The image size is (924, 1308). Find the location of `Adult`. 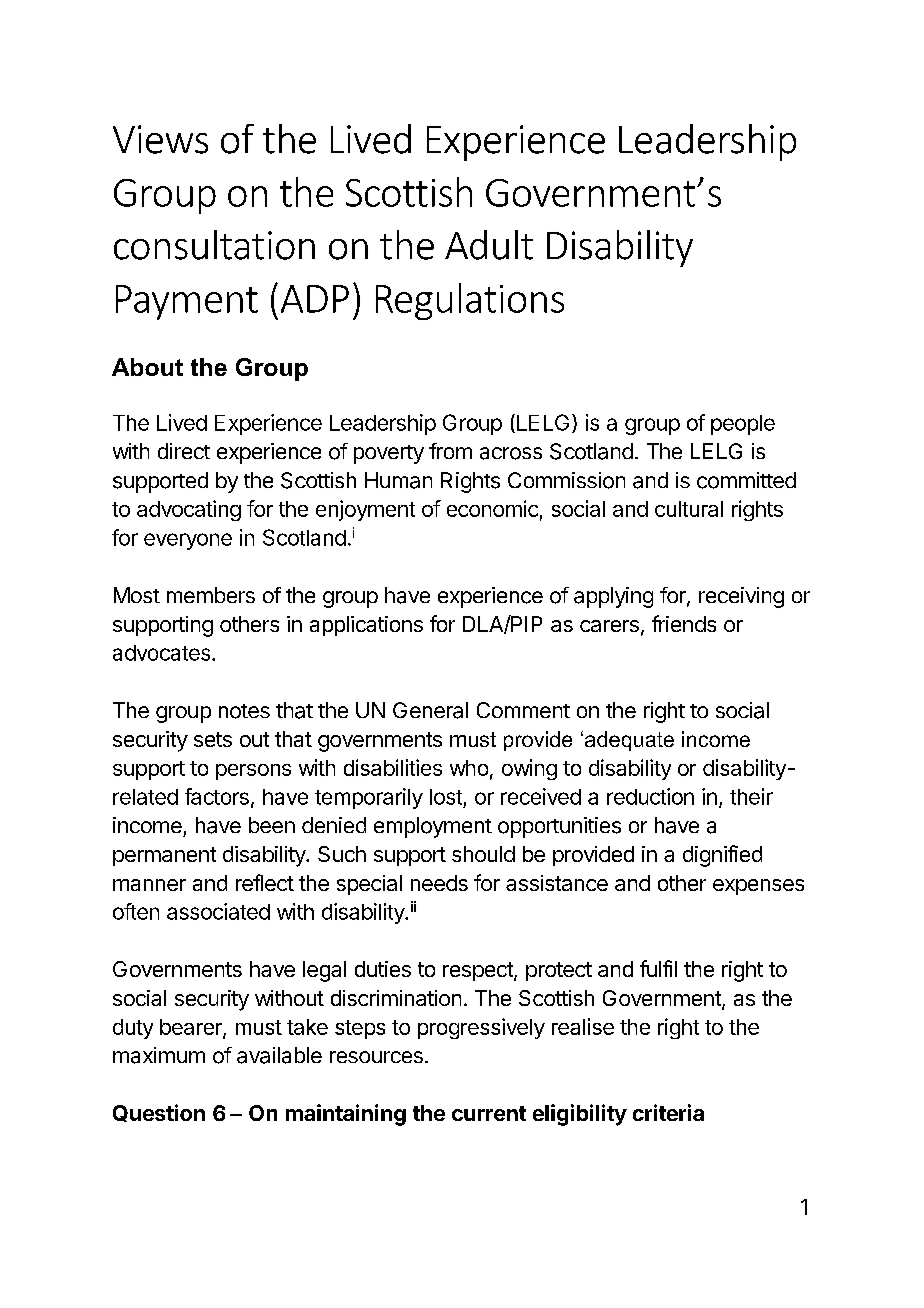

Adult is located at coordinates (489, 245).
